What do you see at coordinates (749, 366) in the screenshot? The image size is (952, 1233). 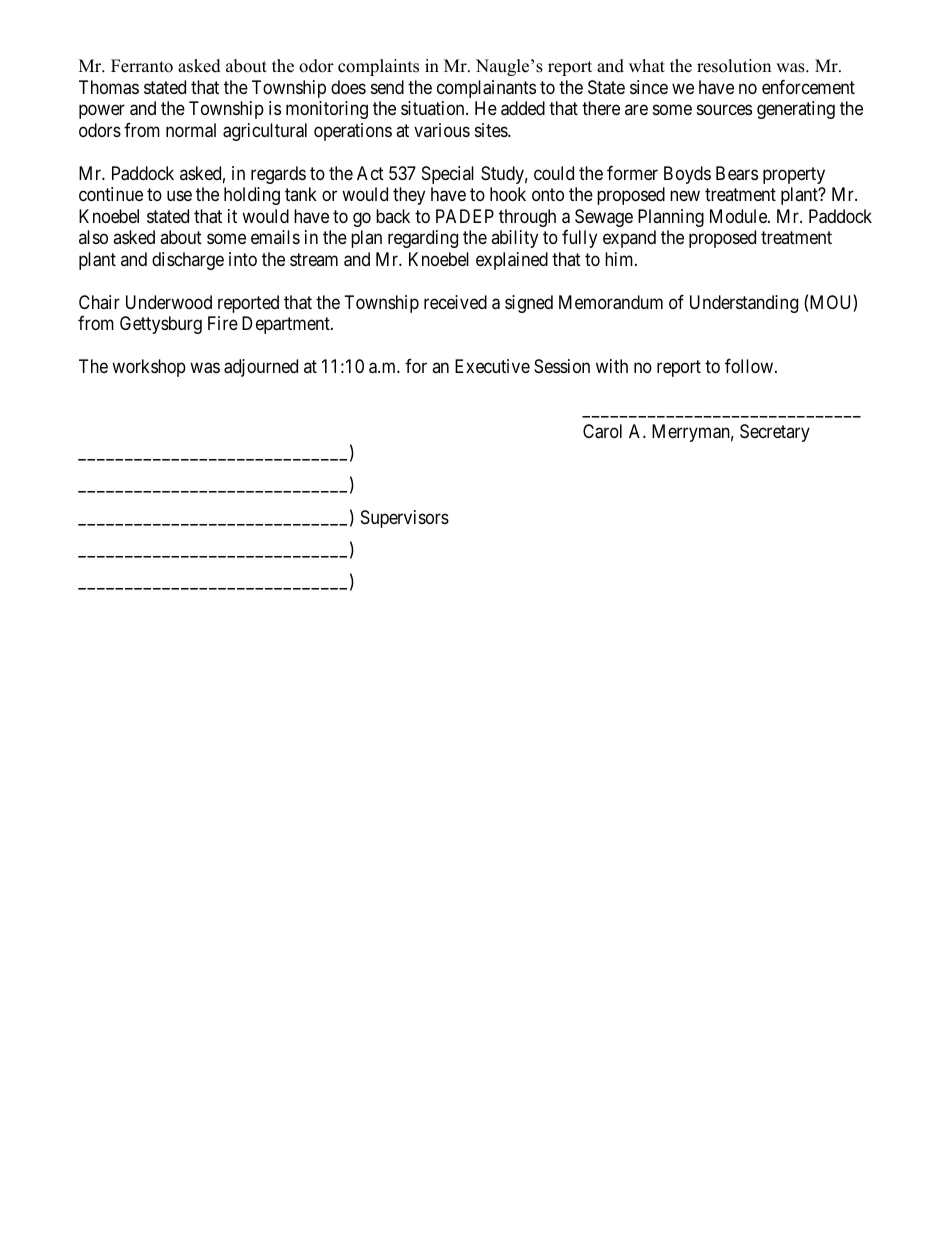 I see `follow` at bounding box center [749, 366].
